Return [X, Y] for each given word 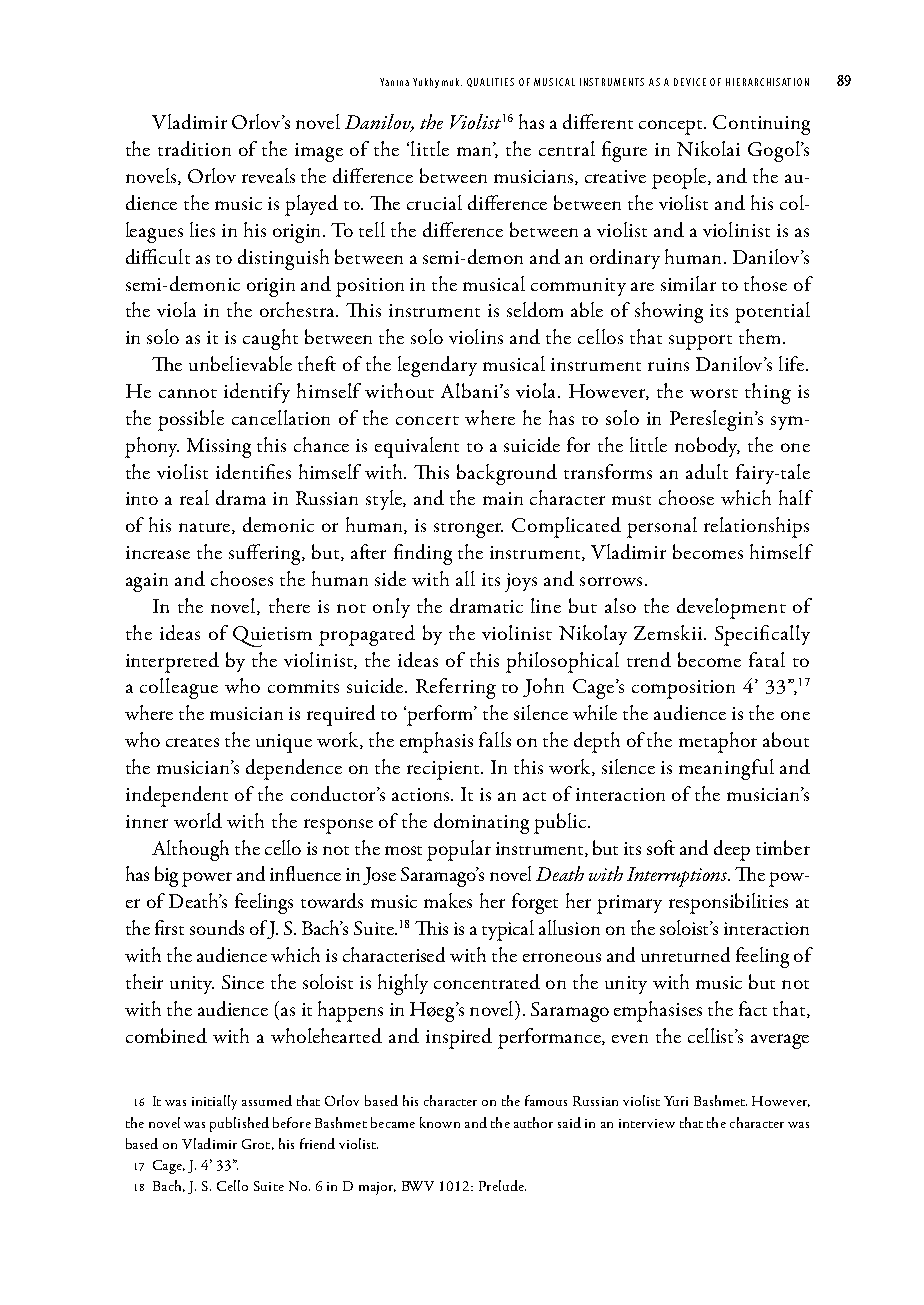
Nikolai [708, 148]
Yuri [676, 1101]
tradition [194, 148]
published [239, 1124]
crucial [434, 202]
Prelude [502, 1185]
